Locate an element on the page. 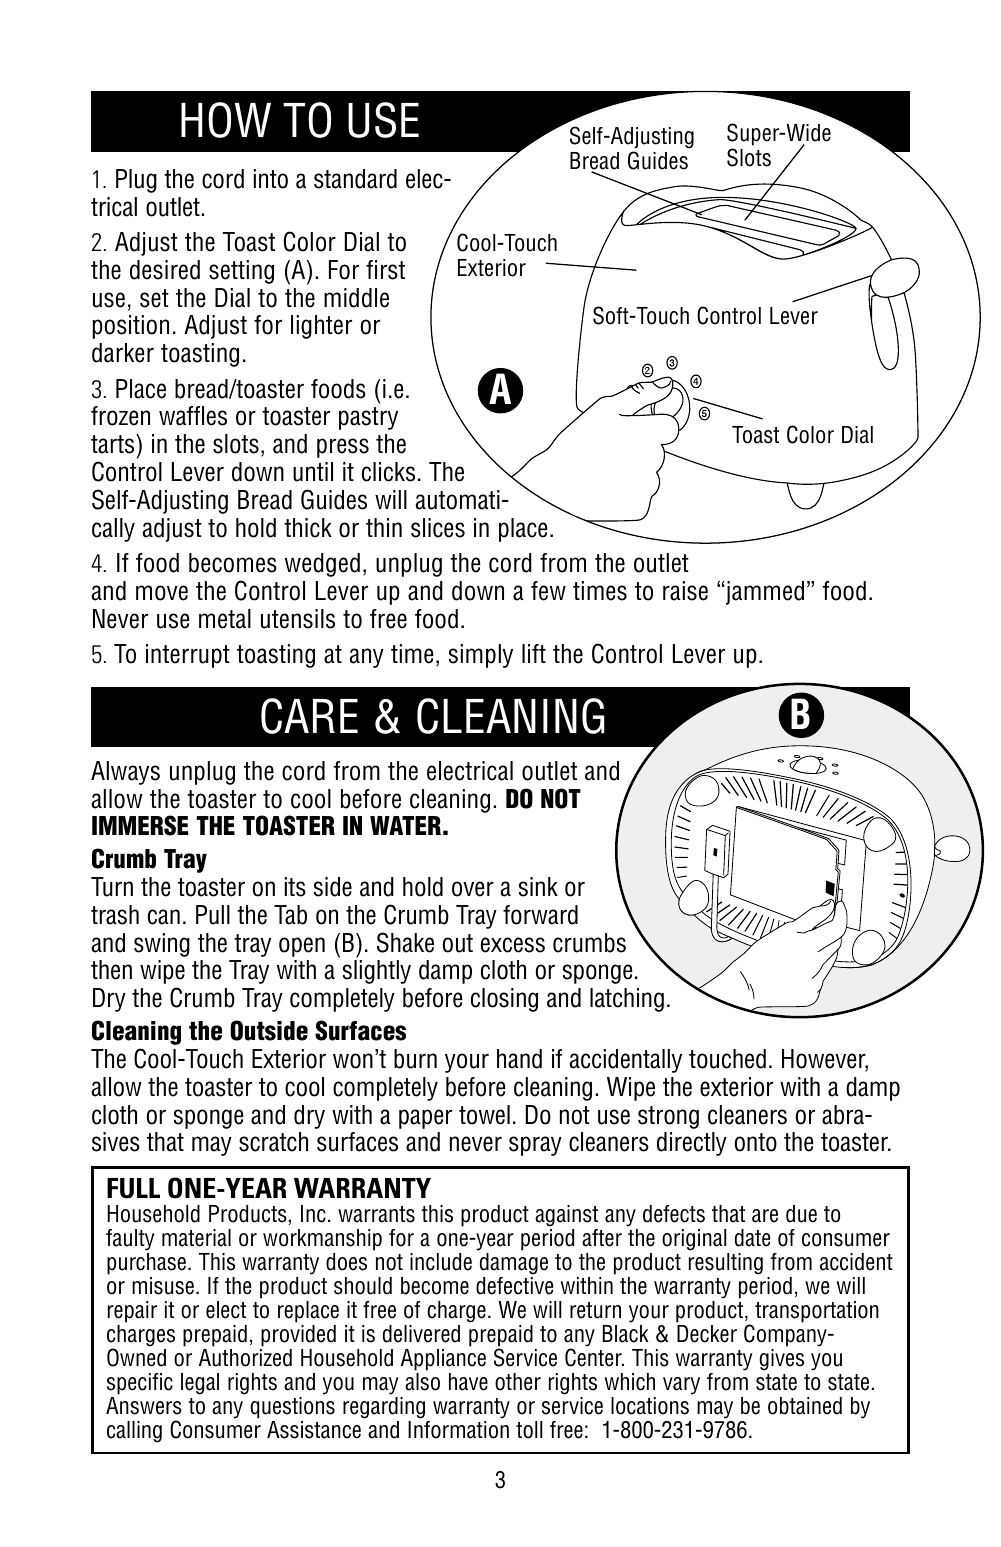 The image size is (1001, 1547). desired is located at coordinates (165, 270).
